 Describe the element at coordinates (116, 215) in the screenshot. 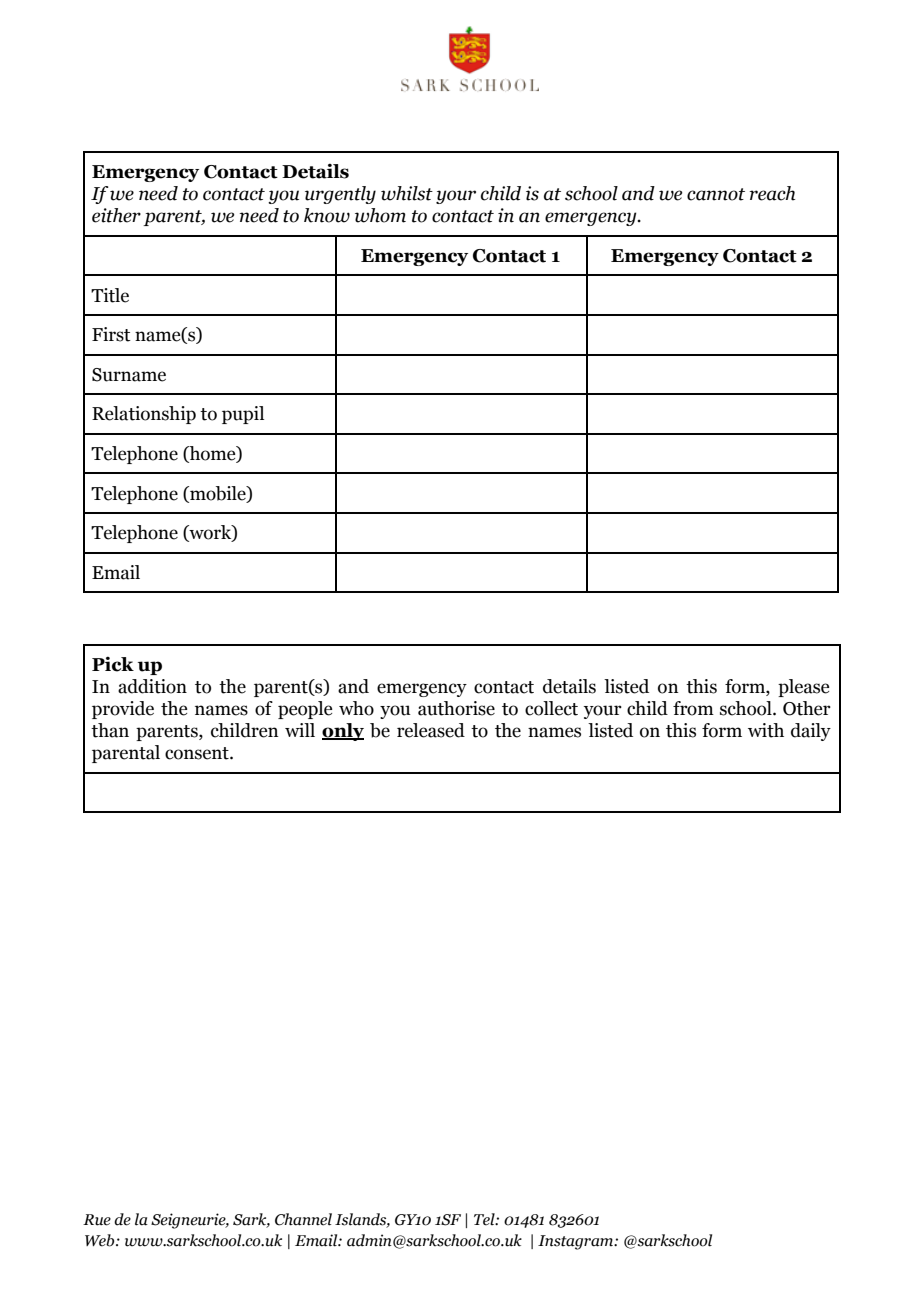

I see `either` at that location.
